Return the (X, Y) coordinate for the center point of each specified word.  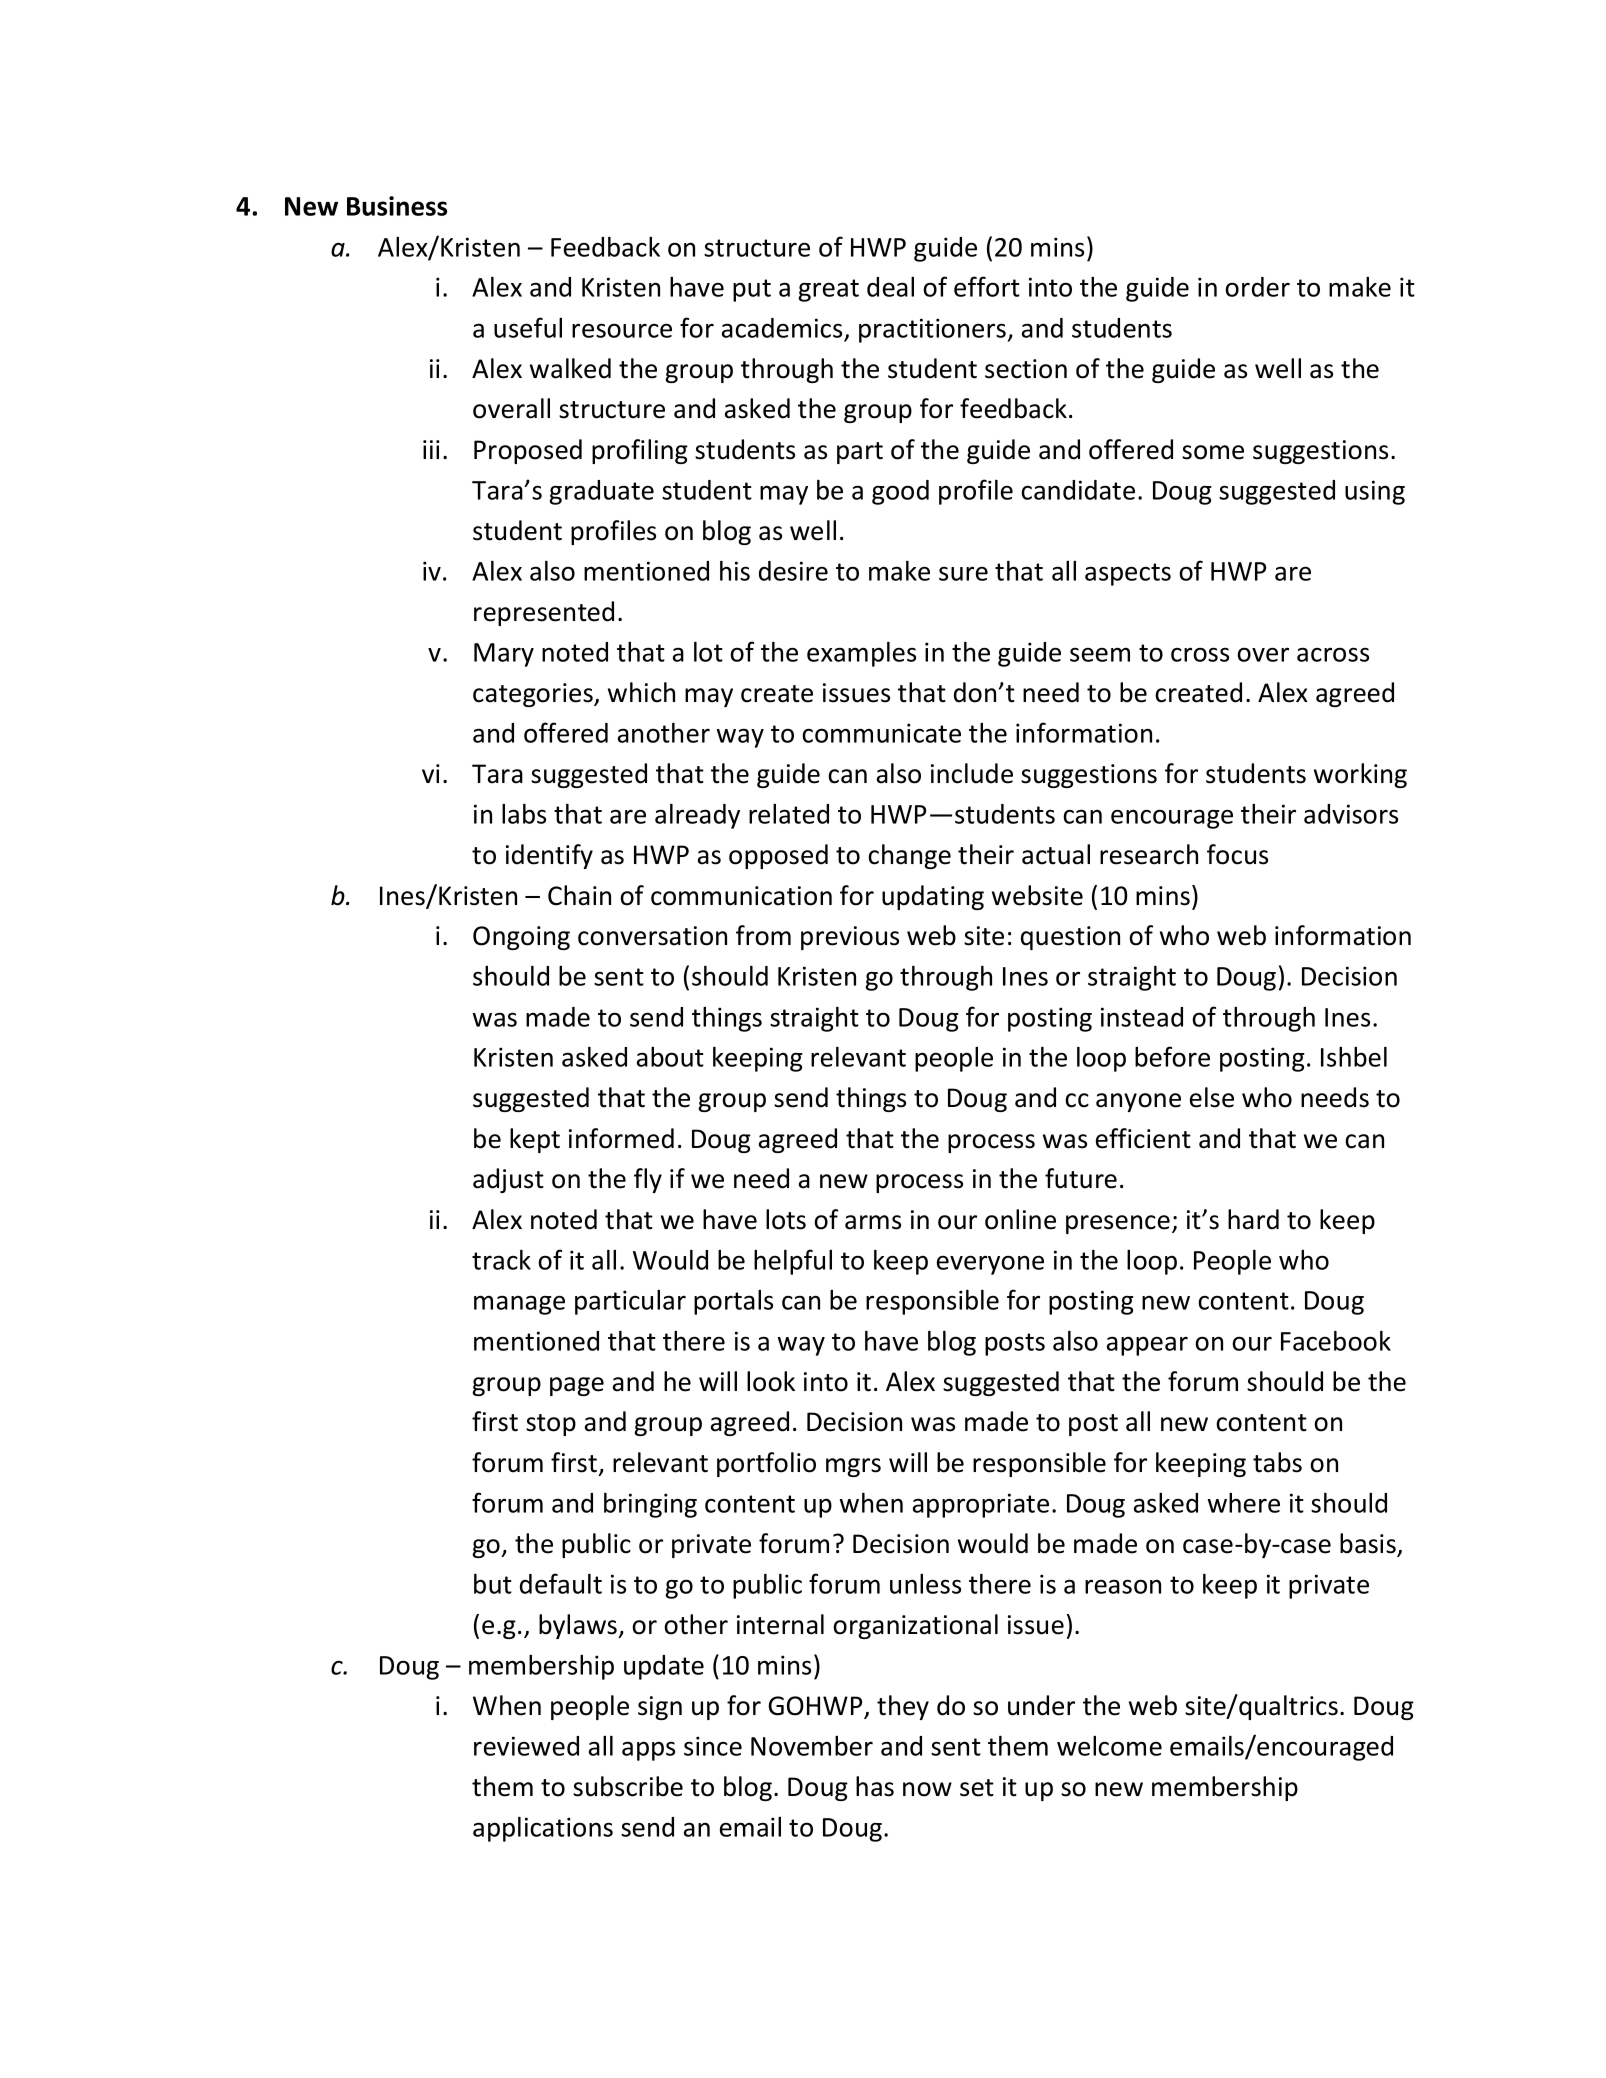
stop (551, 1425)
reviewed (526, 1746)
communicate (881, 733)
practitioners (934, 330)
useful (528, 327)
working (1360, 775)
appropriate (981, 1505)
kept (535, 1140)
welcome (1109, 1746)
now (927, 1789)
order (1257, 287)
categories (534, 695)
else (1212, 1097)
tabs (1277, 1462)
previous (850, 938)
